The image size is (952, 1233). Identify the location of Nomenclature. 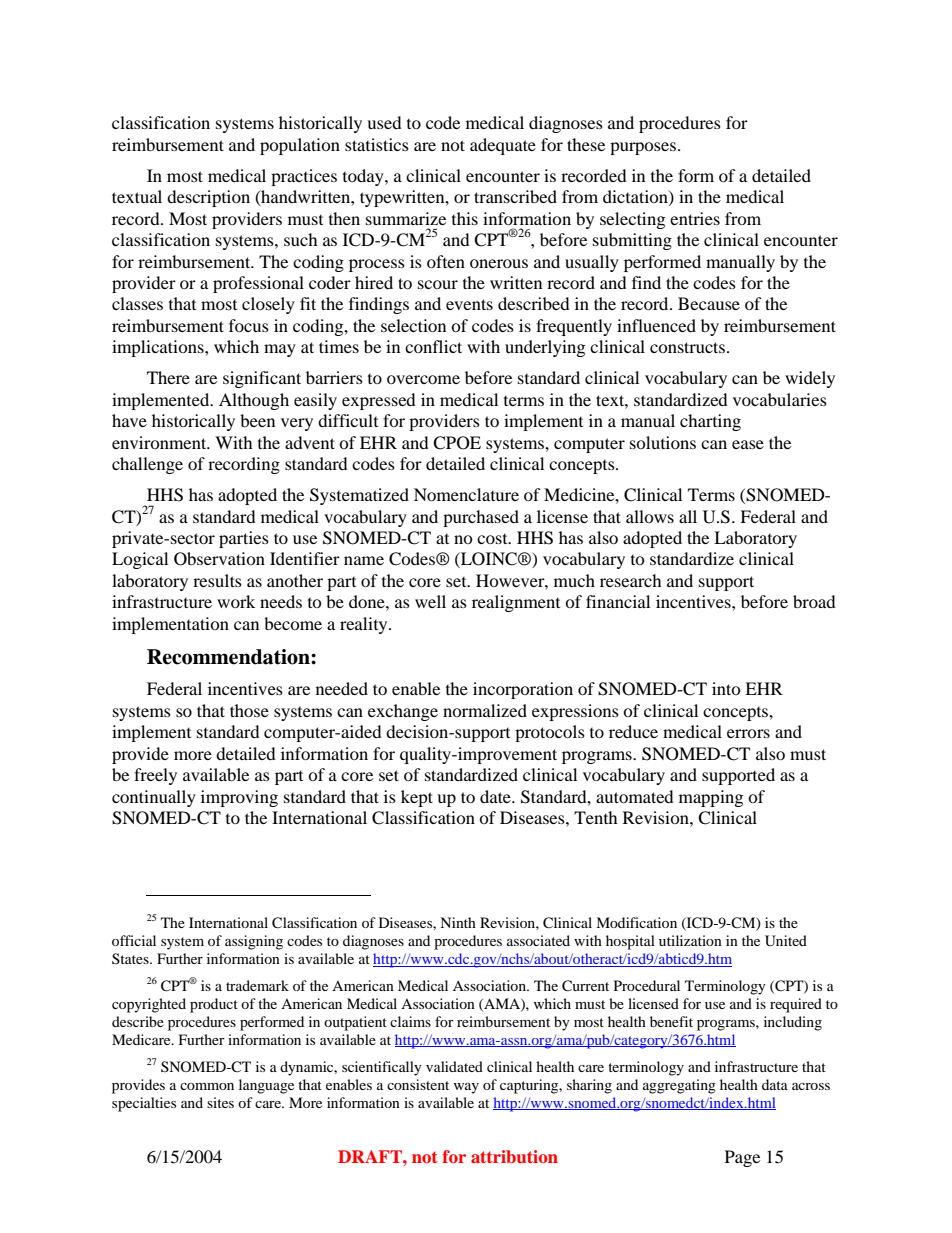
(466, 494).
